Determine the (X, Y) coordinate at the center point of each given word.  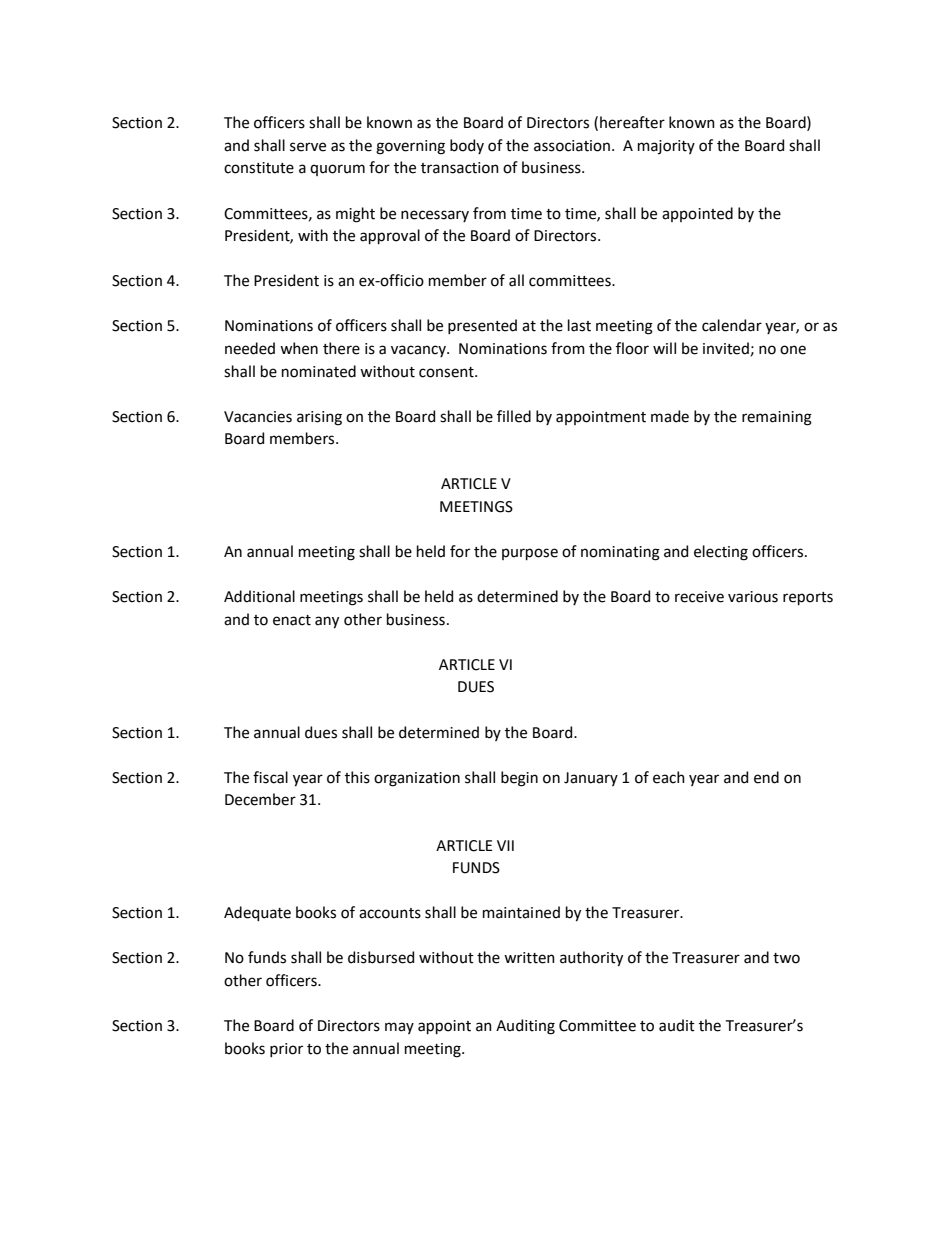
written (529, 958)
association (573, 146)
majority (666, 147)
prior (286, 1050)
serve (308, 147)
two (786, 958)
